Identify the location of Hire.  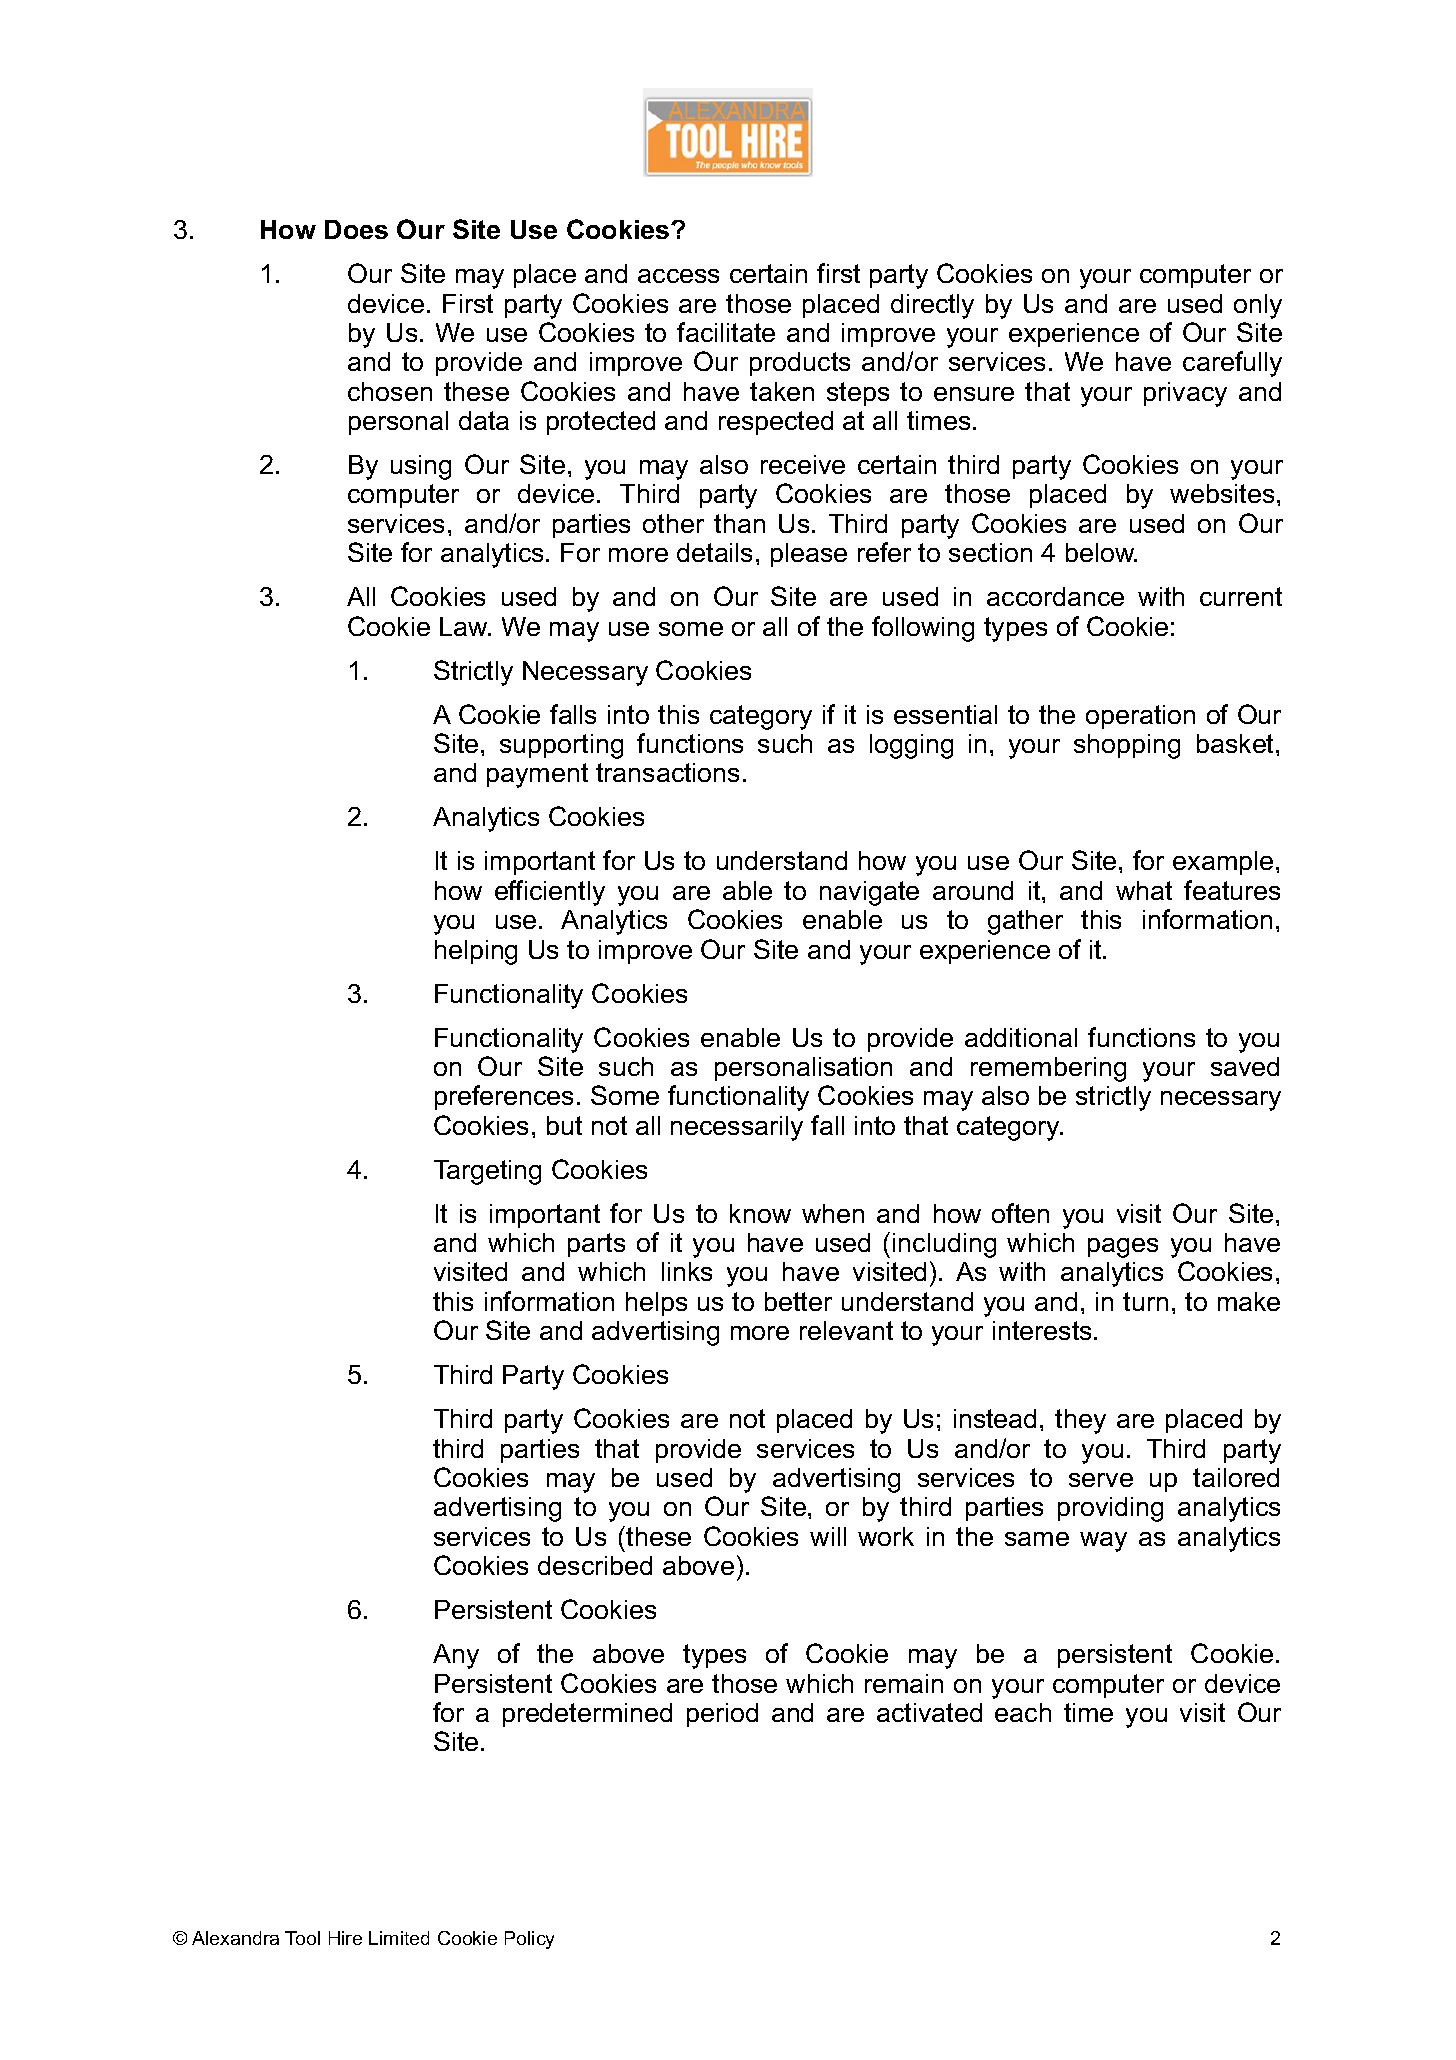
(345, 1938).
